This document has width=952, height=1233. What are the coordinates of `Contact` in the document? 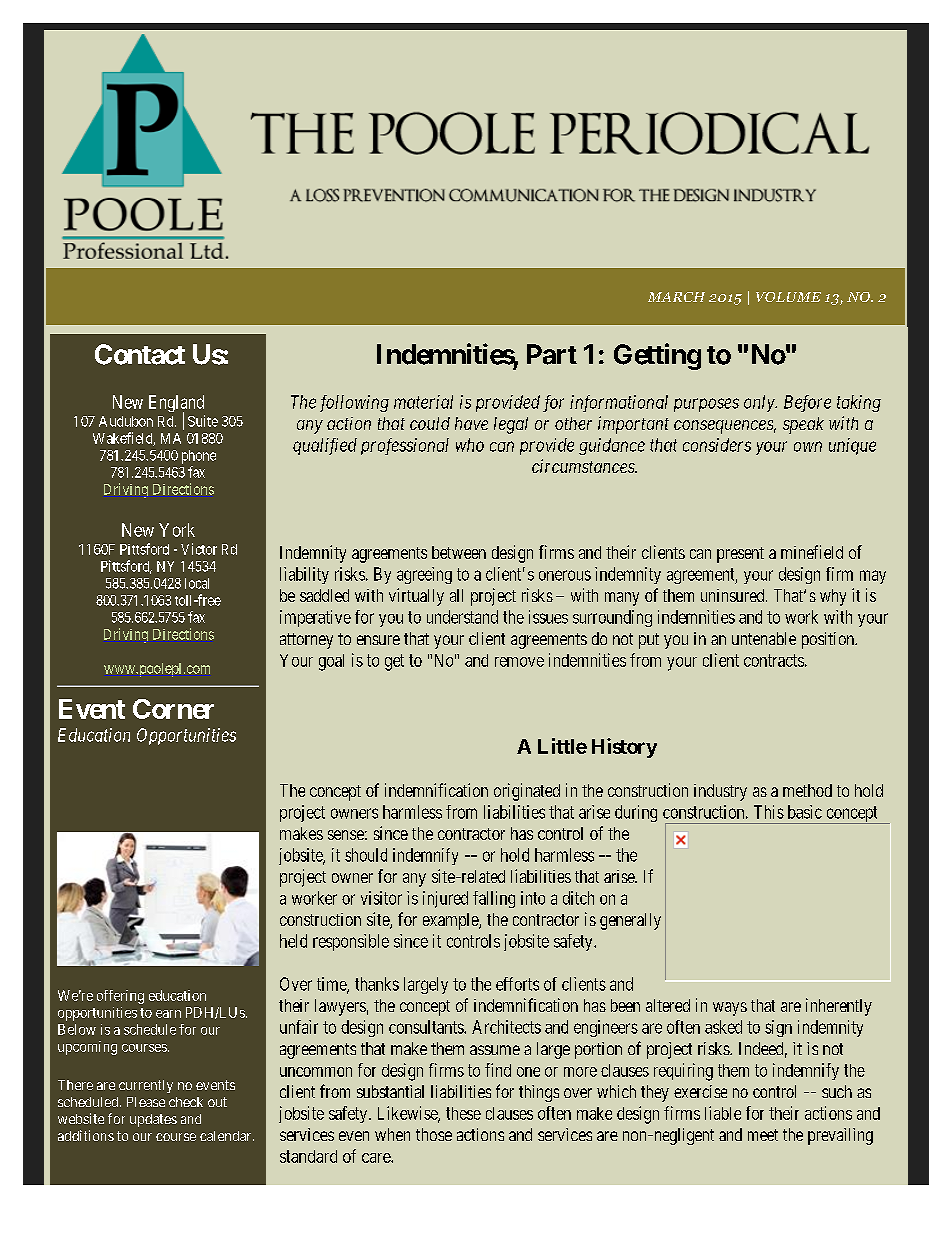 It's located at (140, 354).
